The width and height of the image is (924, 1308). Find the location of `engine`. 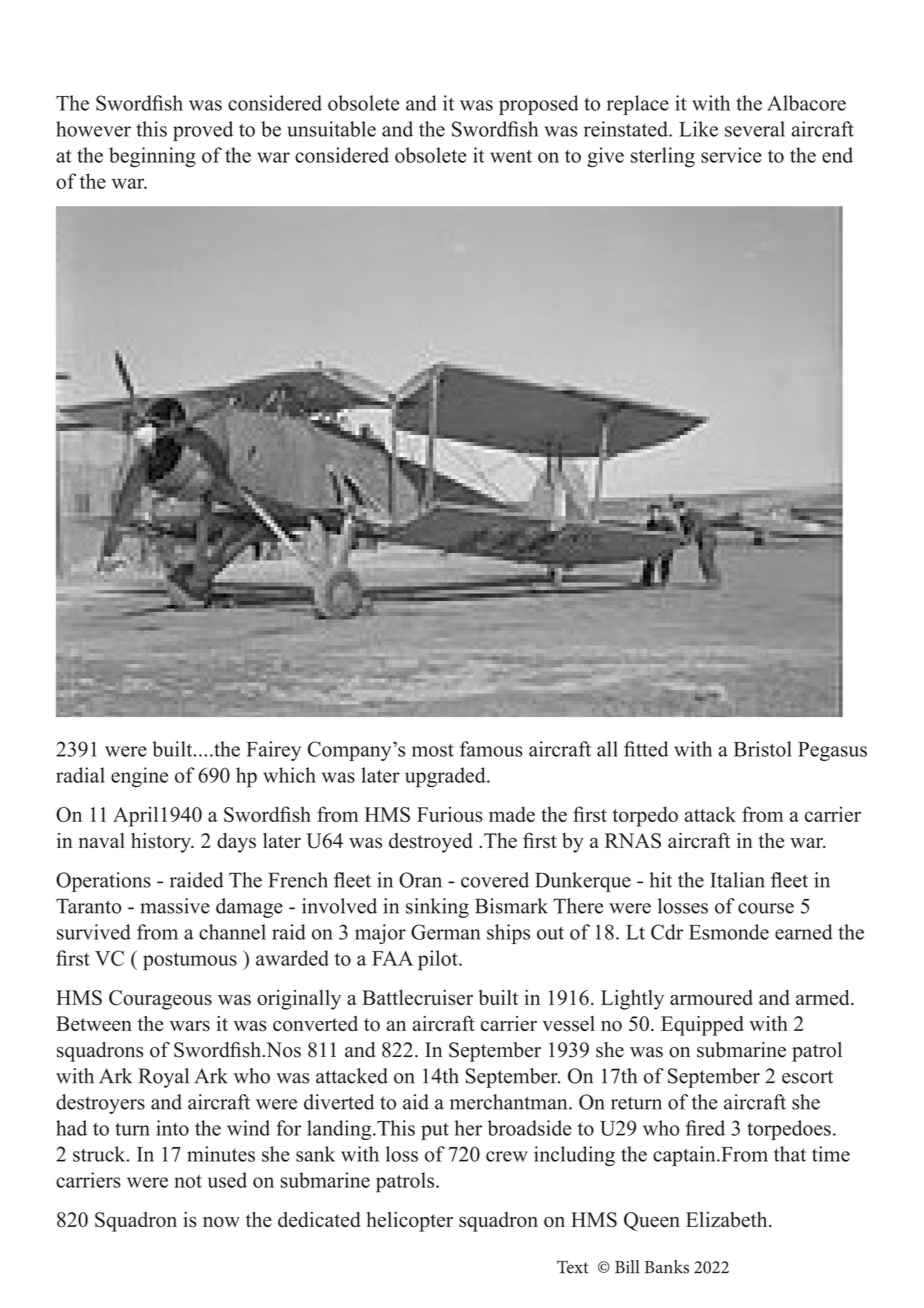

engine is located at coordinates (139, 777).
